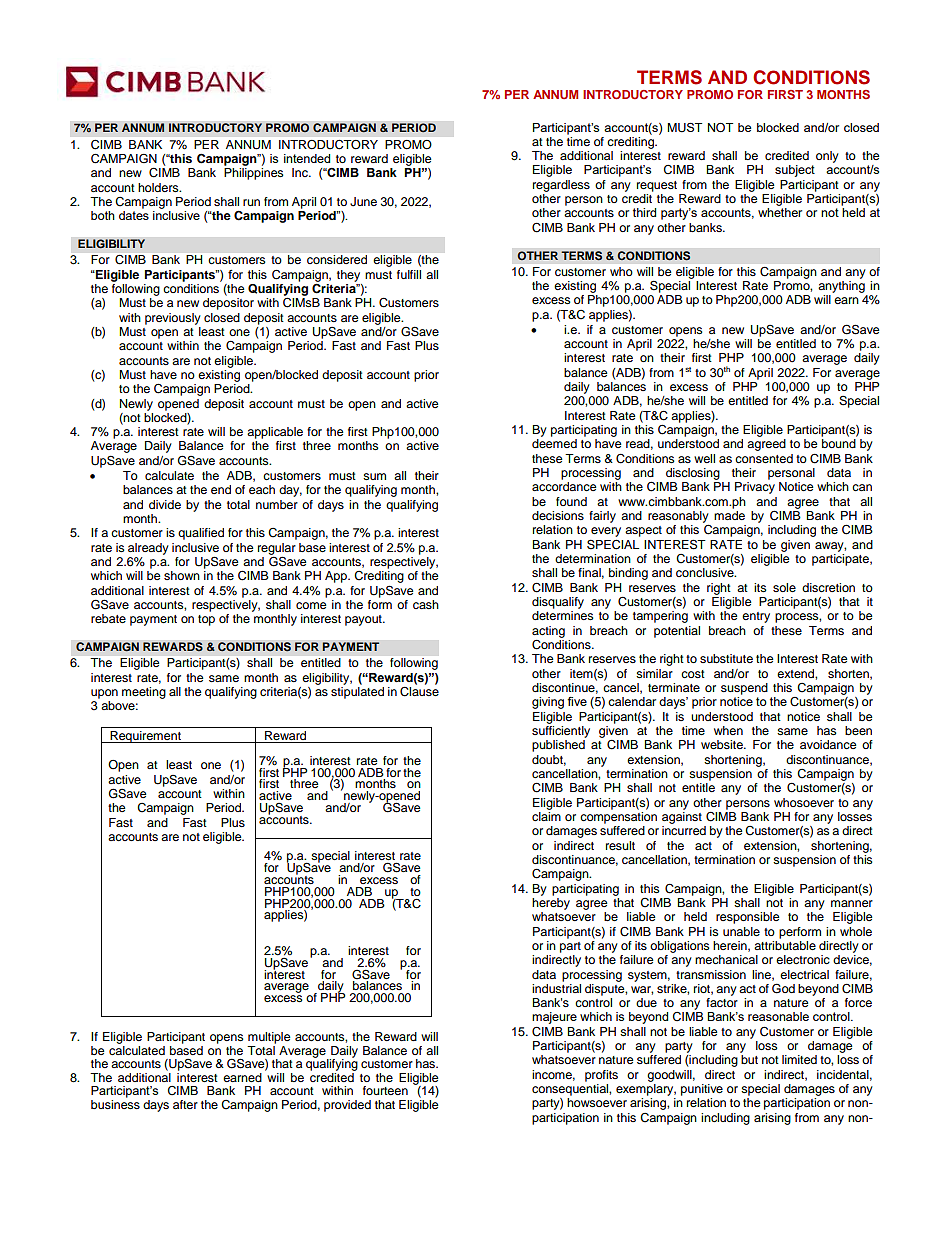  I want to click on whosoever, so click(804, 802).
